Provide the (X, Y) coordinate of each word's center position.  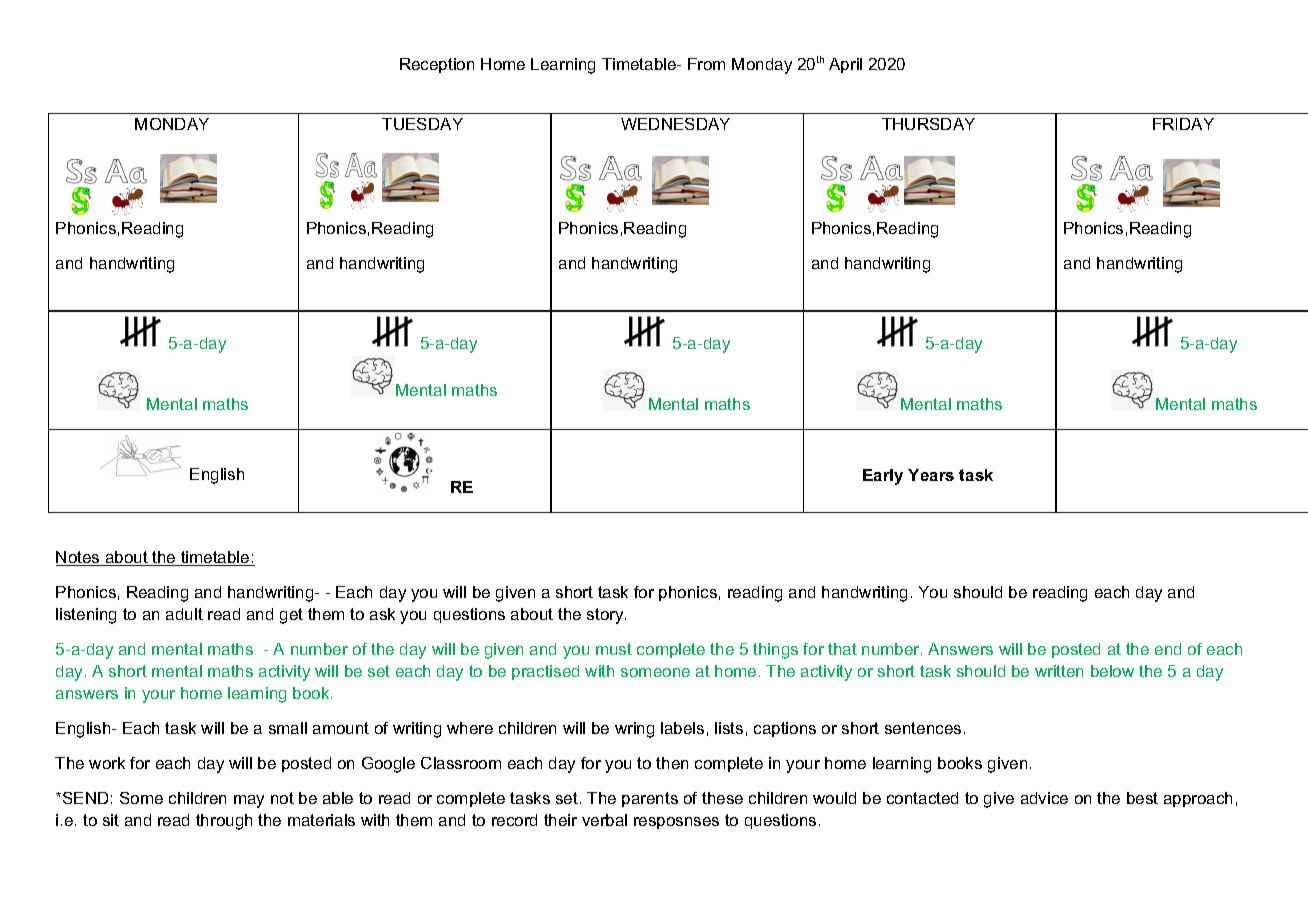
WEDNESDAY (675, 124)
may (249, 801)
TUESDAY (422, 124)
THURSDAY (928, 124)
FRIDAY (1183, 124)
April (845, 65)
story (606, 616)
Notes (79, 558)
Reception (437, 65)
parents (650, 799)
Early (883, 477)
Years (931, 475)
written (1059, 671)
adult (184, 614)
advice (1044, 798)
